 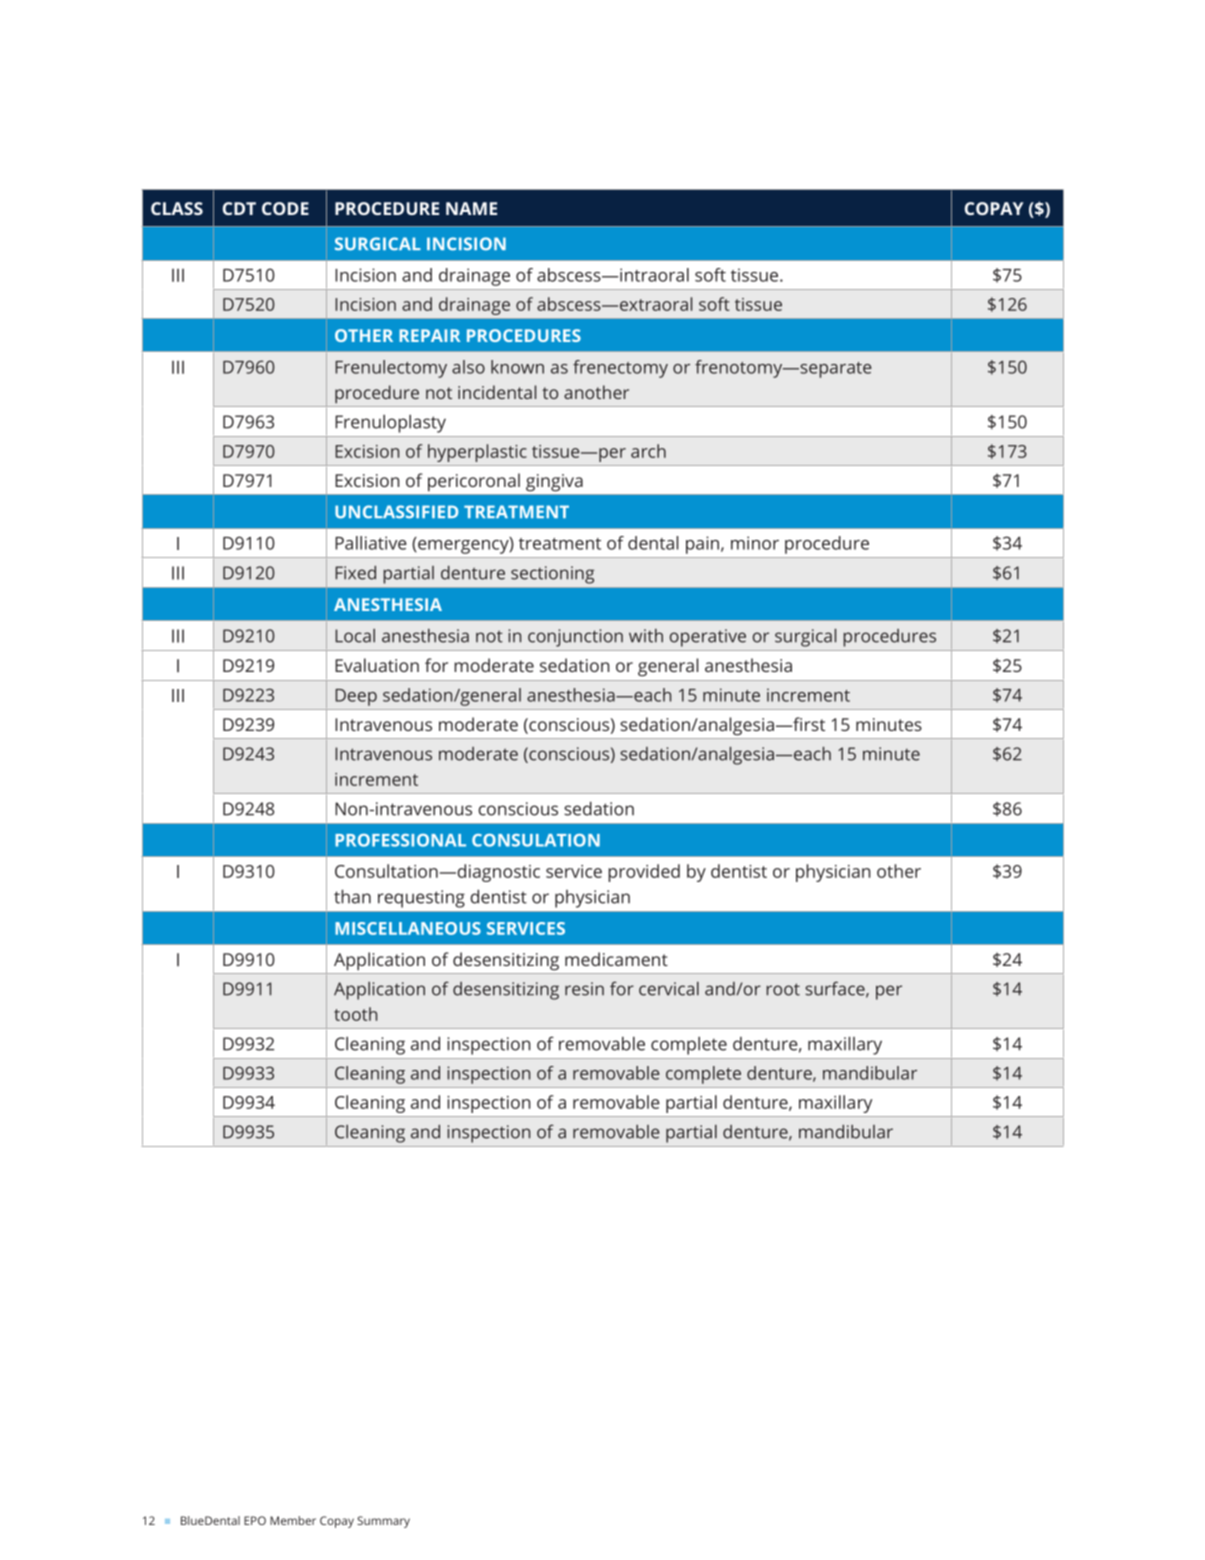 What do you see at coordinates (471, 208) in the page?
I see `NAME` at bounding box center [471, 208].
